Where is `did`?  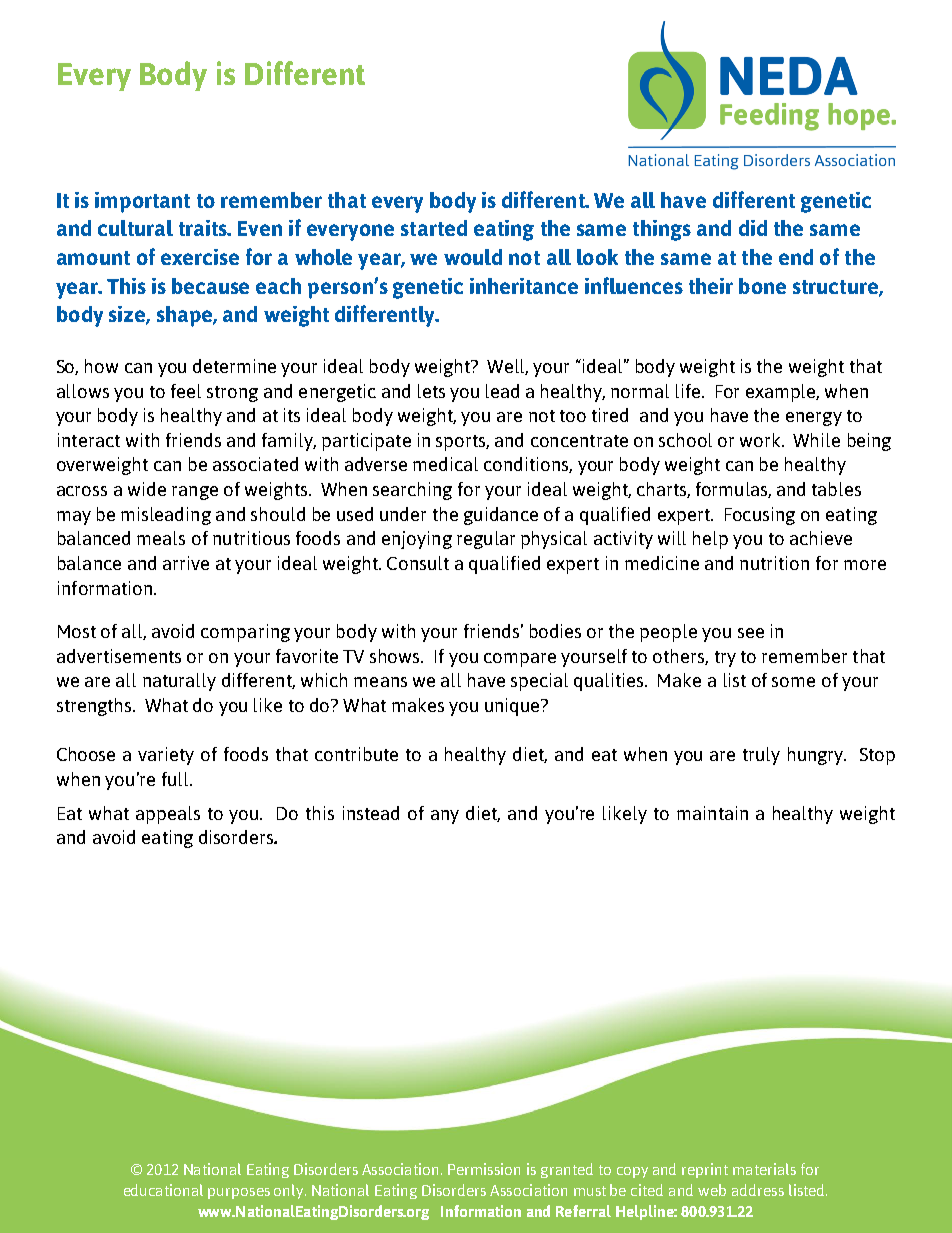
did is located at coordinates (753, 228).
